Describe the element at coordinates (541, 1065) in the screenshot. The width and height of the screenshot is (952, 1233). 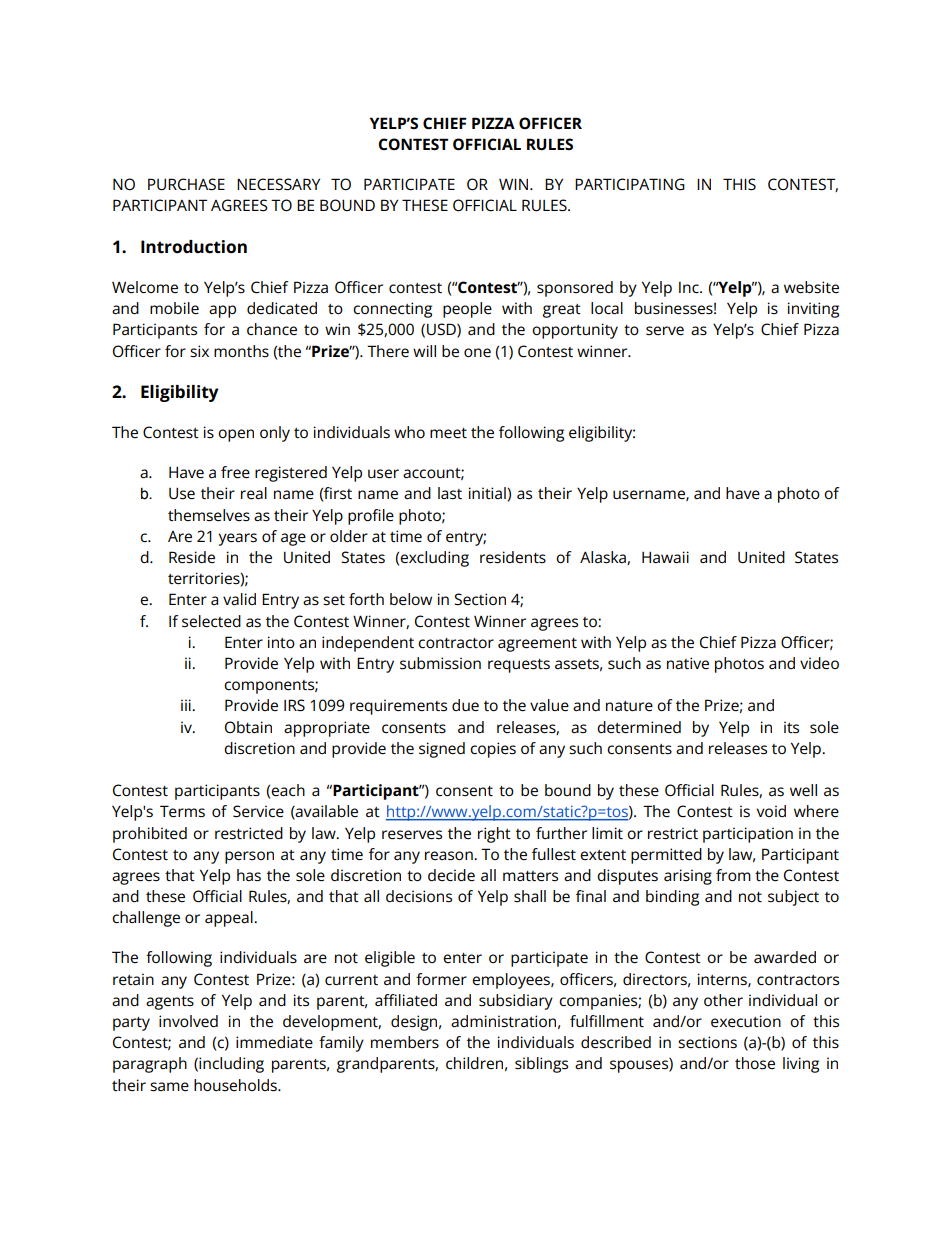
I see `siblings` at that location.
